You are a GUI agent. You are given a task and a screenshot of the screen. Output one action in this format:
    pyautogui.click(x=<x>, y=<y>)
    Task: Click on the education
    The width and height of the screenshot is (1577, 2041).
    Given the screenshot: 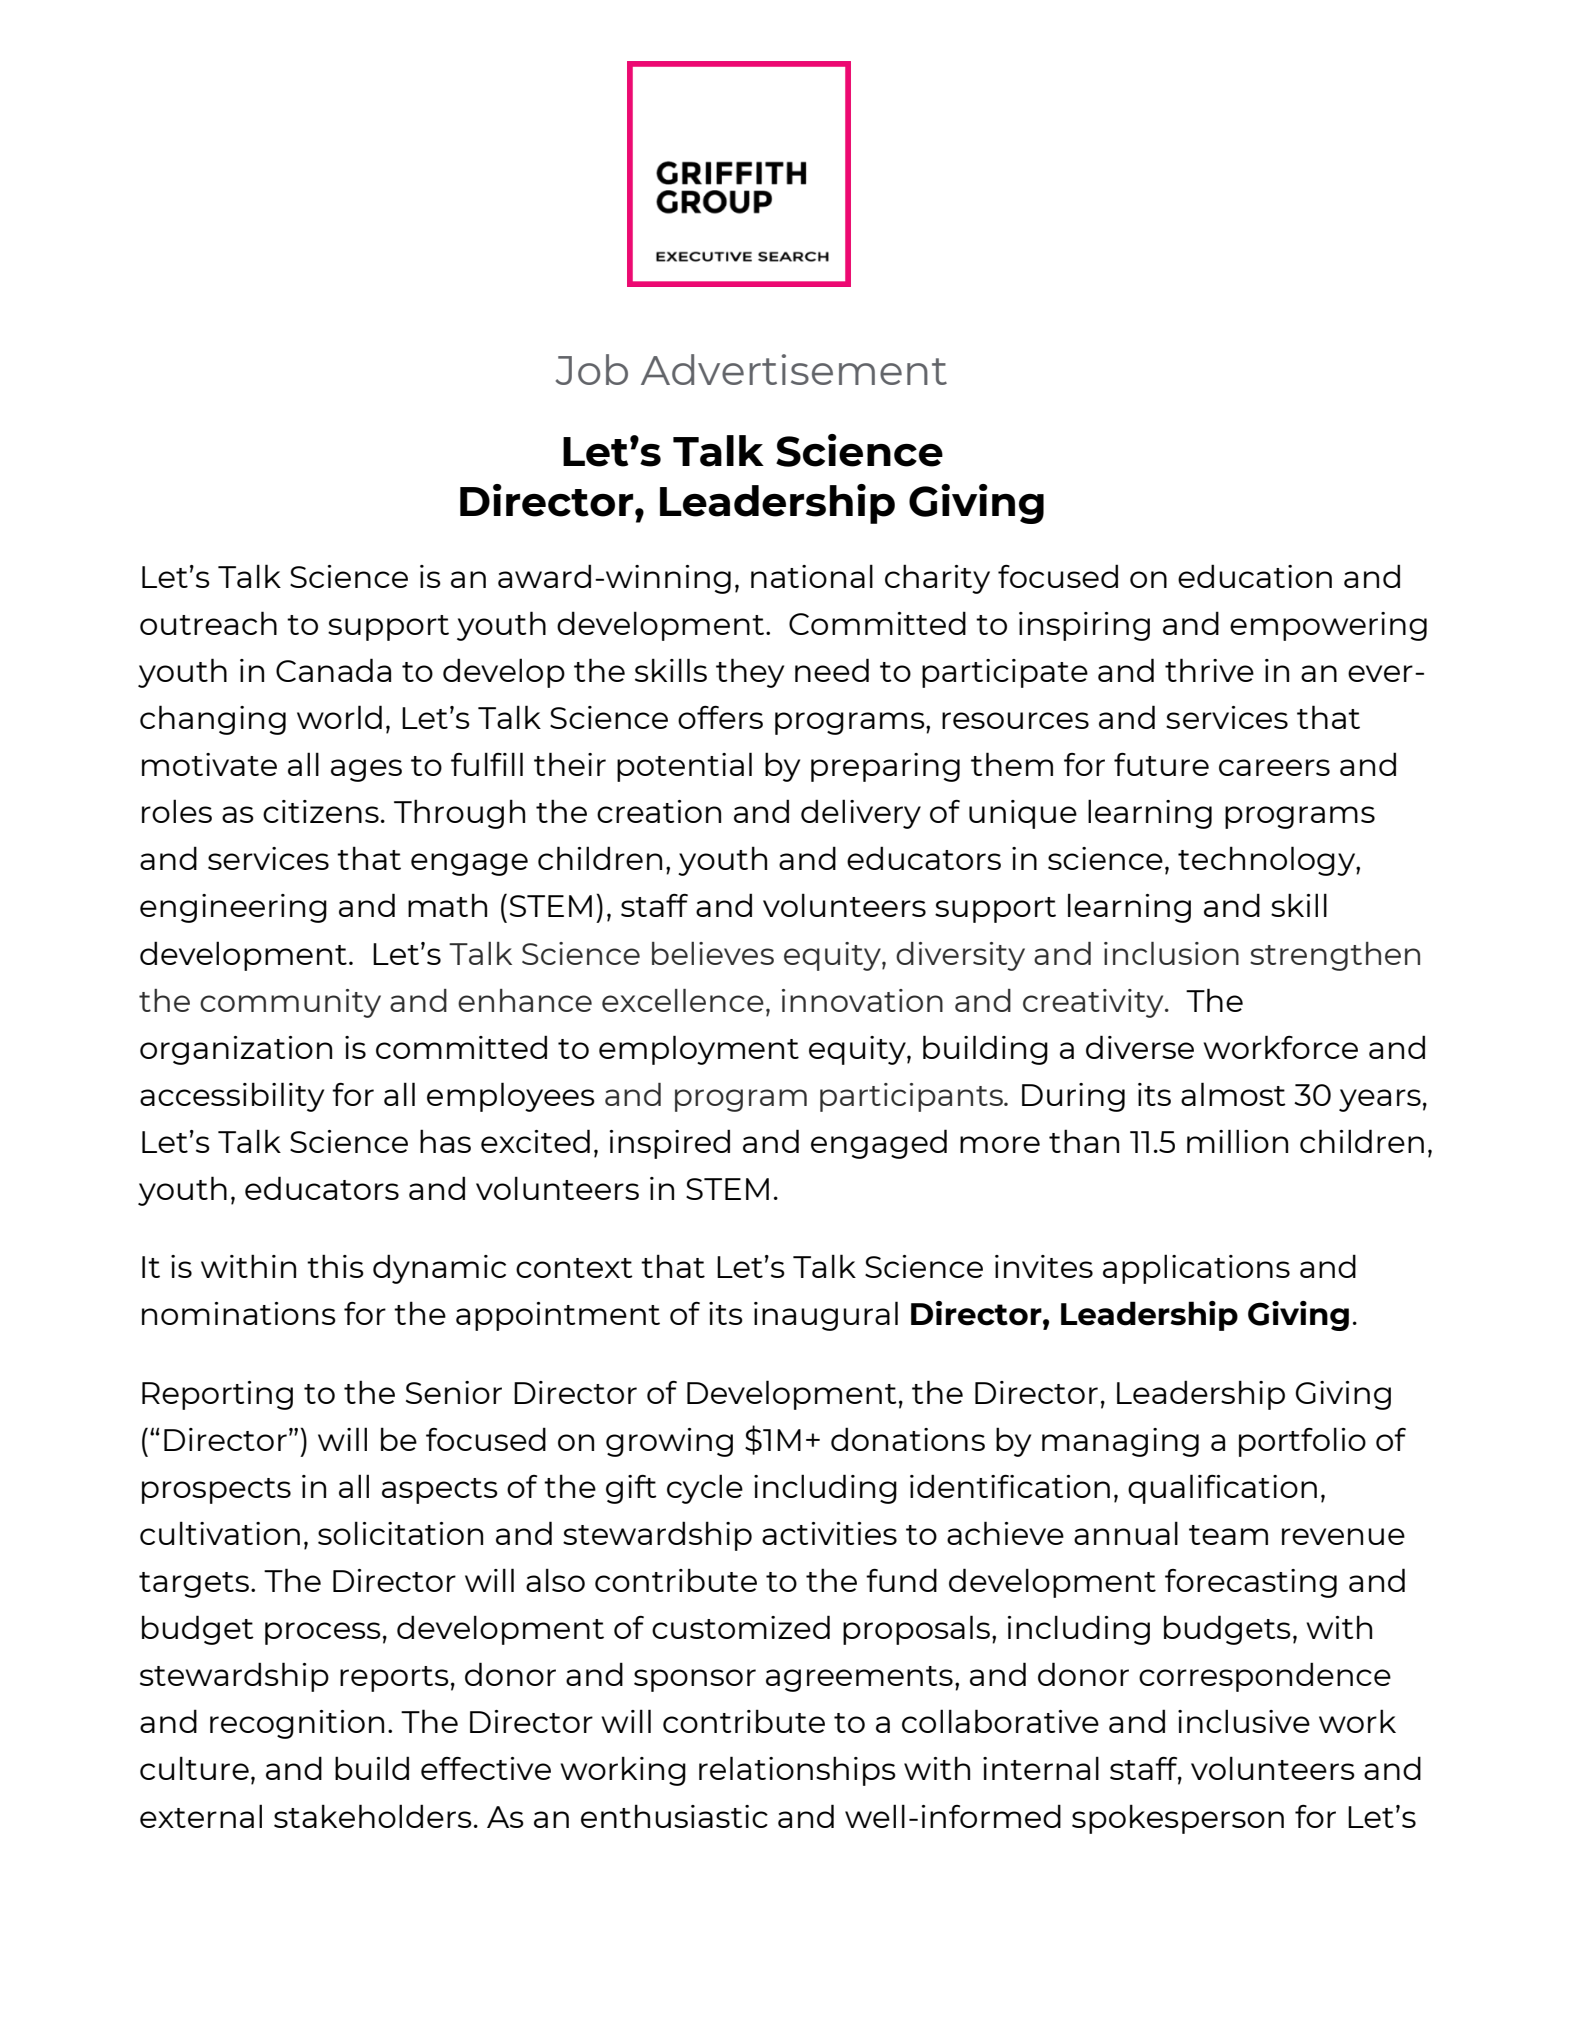 What is the action you would take?
    pyautogui.click(x=1255, y=576)
